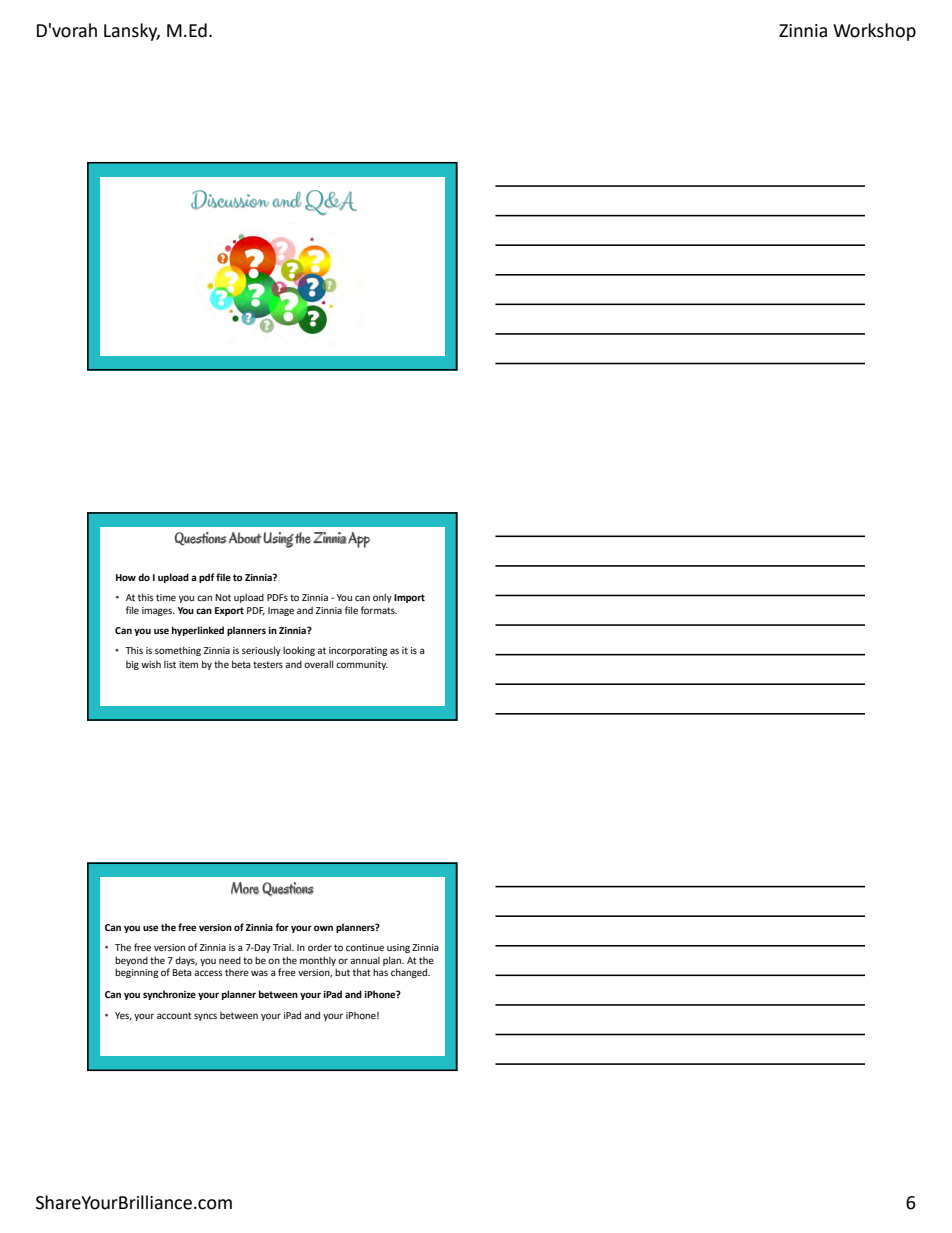 The height and width of the document is (1233, 952). What do you see at coordinates (410, 973) in the document?
I see `changed` at bounding box center [410, 973].
